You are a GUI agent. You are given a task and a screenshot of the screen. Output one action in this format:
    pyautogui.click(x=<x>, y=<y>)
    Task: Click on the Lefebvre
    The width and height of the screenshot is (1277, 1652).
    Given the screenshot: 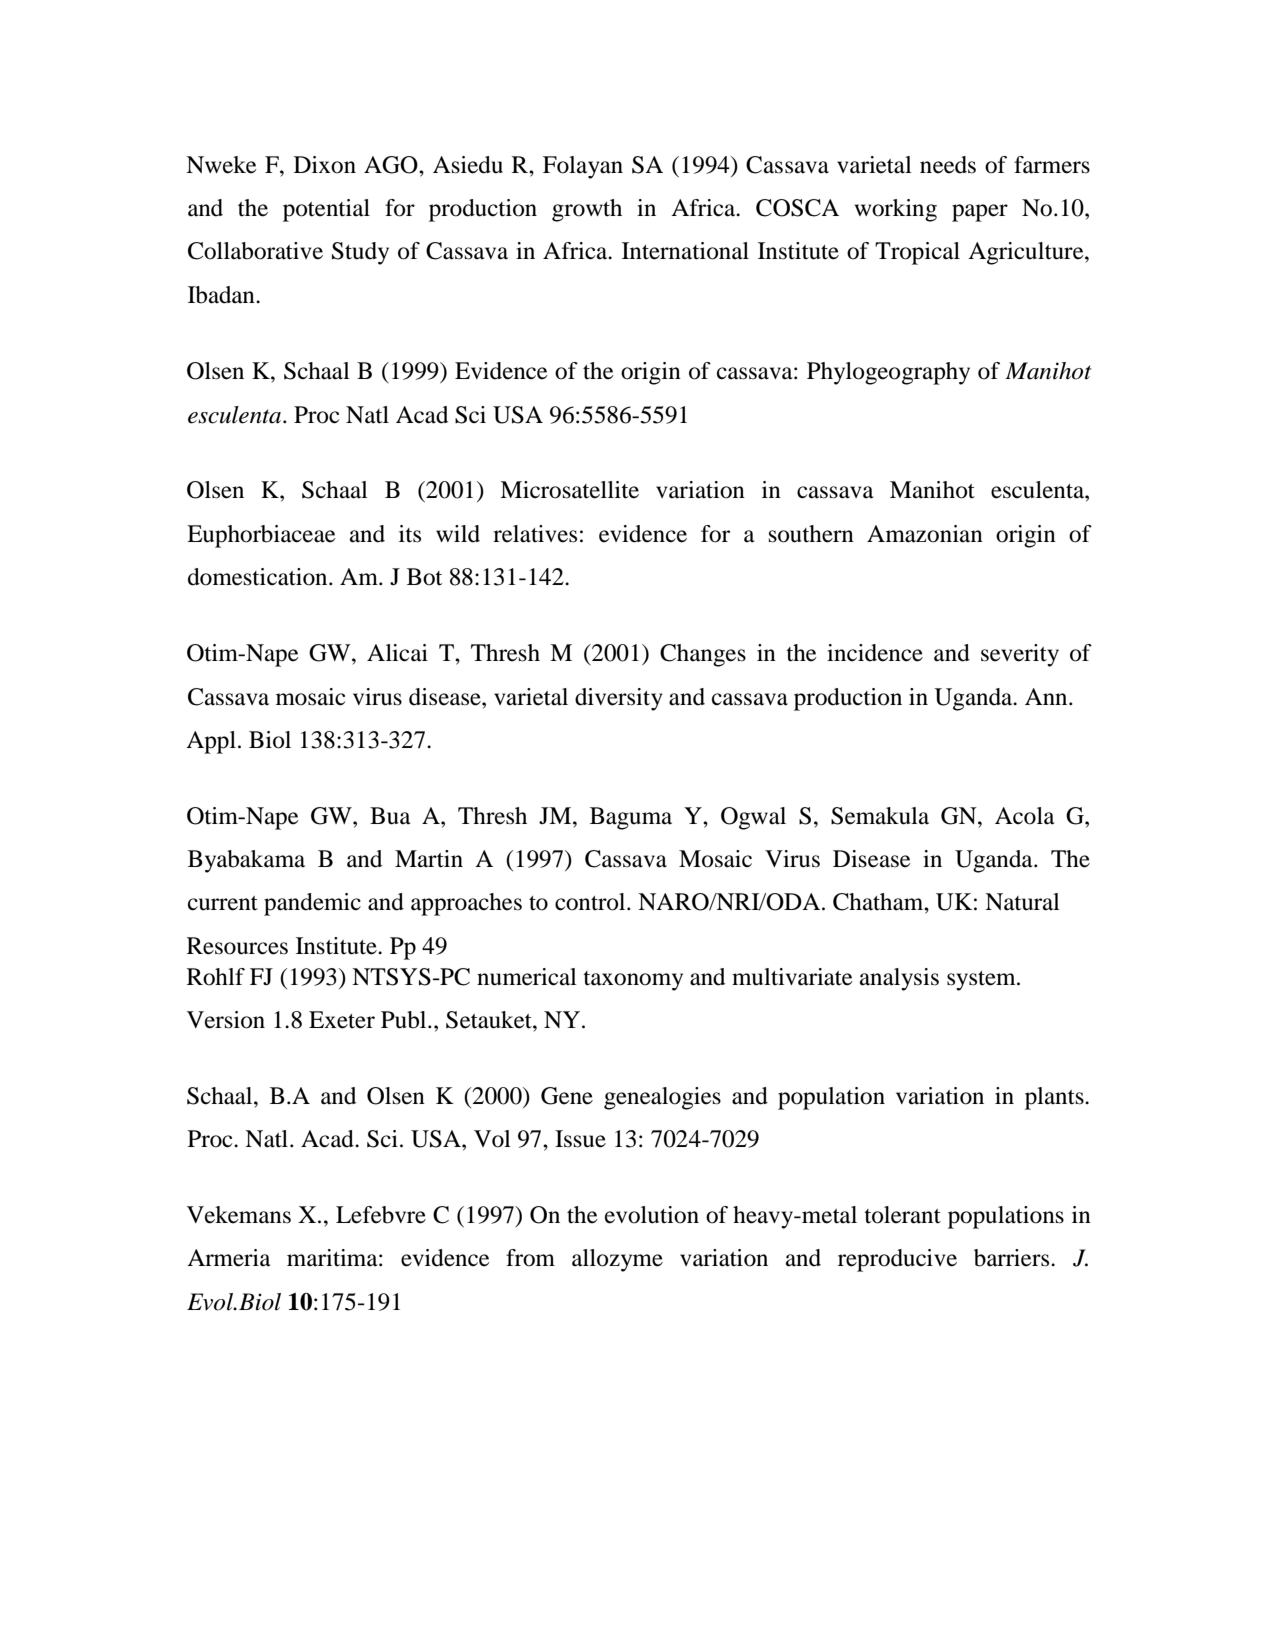 What is the action you would take?
    pyautogui.click(x=381, y=1215)
